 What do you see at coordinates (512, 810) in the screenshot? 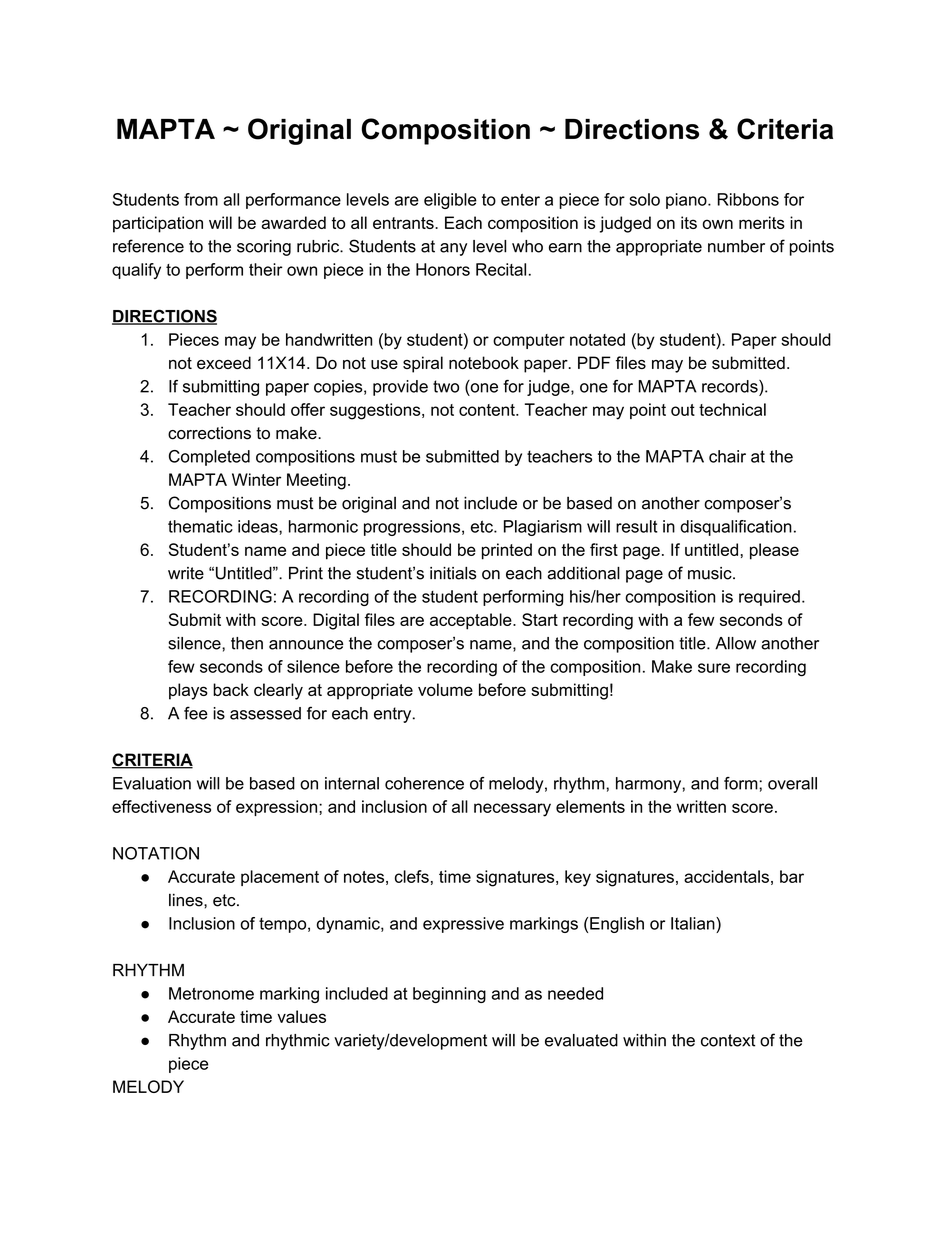
I see `necessary` at bounding box center [512, 810].
